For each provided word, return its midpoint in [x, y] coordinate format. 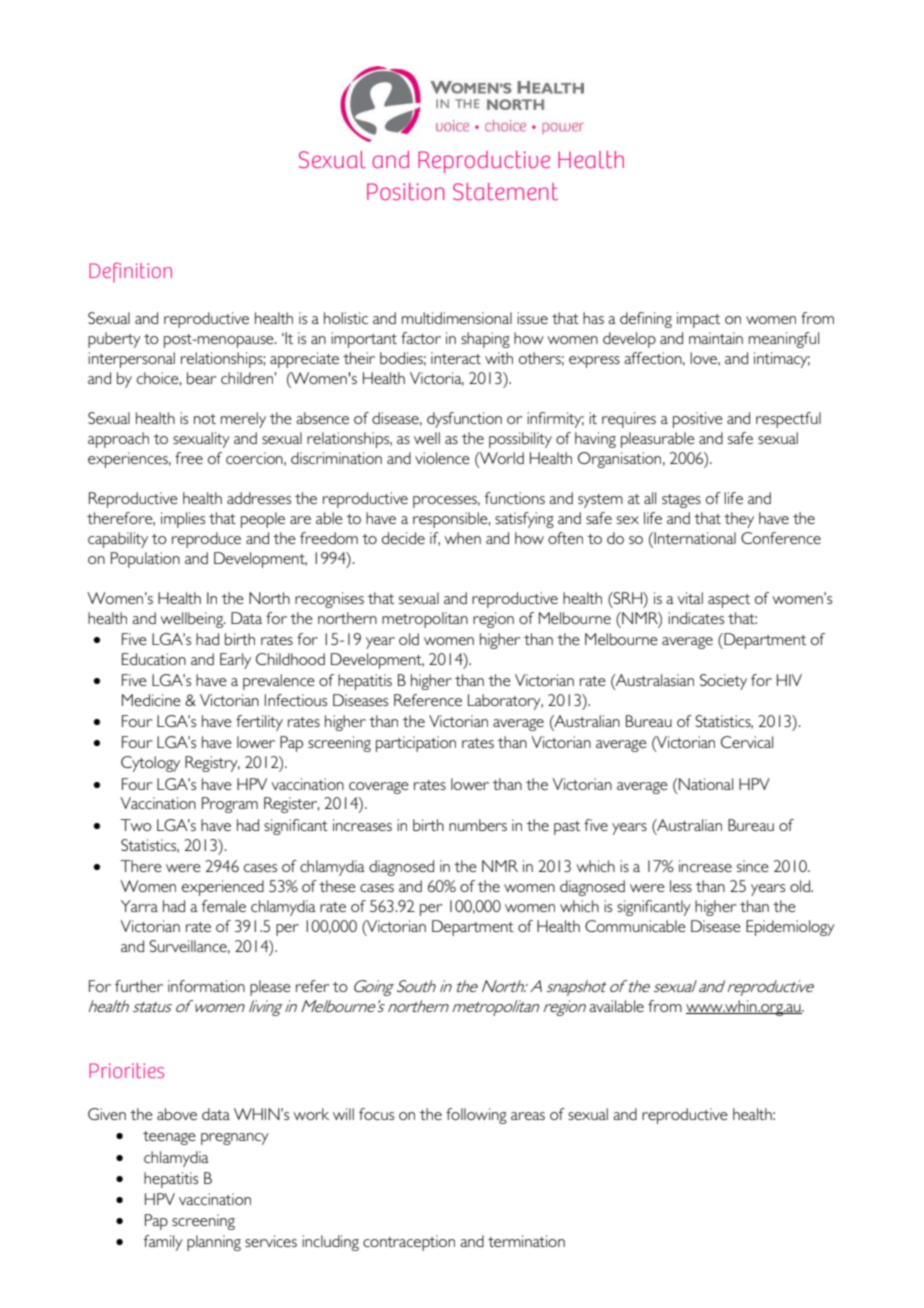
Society [723, 682]
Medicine [151, 700]
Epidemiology [790, 928]
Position [405, 191]
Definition [130, 272]
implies [183, 520]
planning [214, 1243]
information [206, 986]
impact [698, 320]
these [337, 886]
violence [442, 458]
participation [416, 744]
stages [681, 501]
